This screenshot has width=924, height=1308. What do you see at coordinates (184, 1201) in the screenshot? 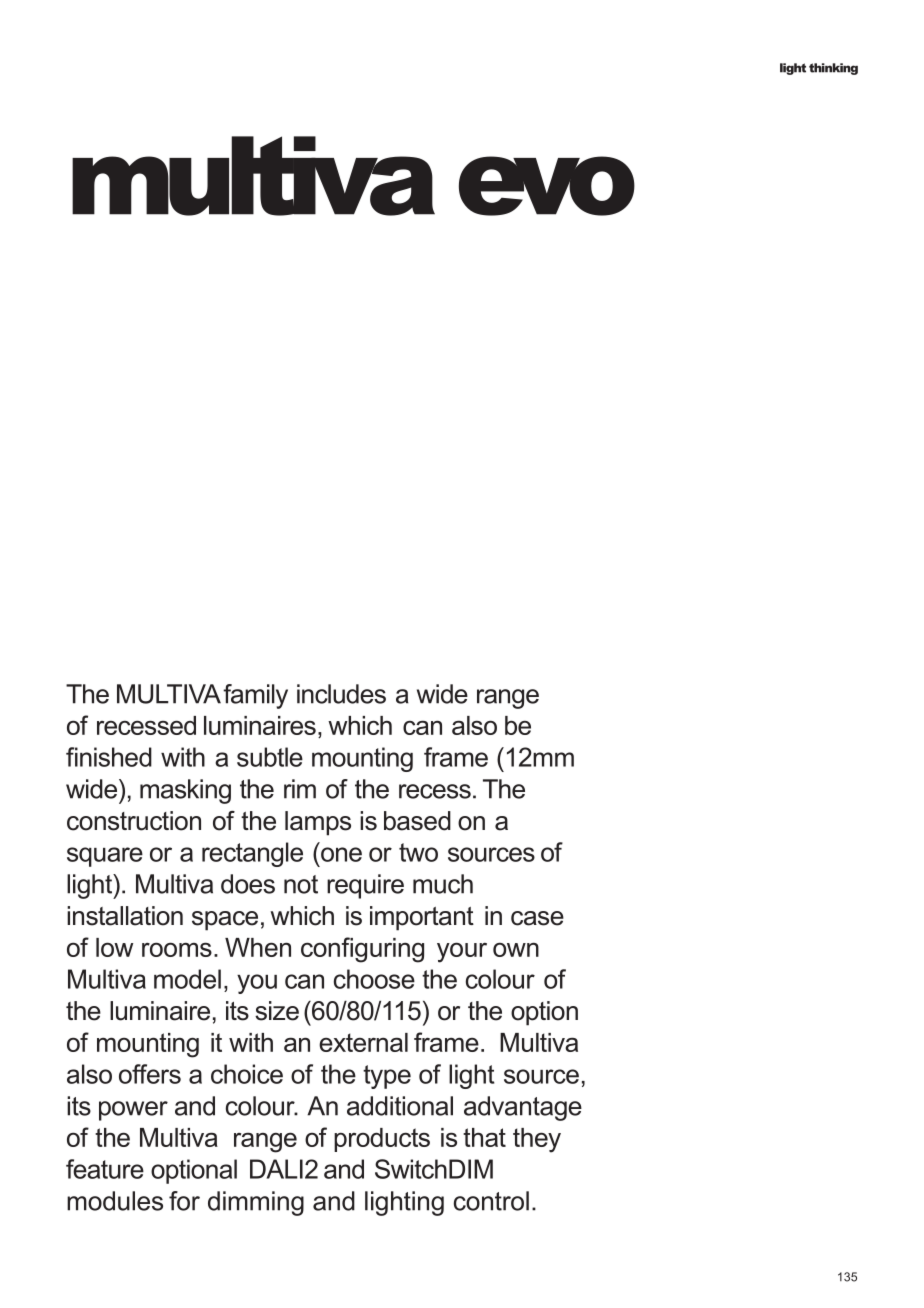
I see `for` at bounding box center [184, 1201].
